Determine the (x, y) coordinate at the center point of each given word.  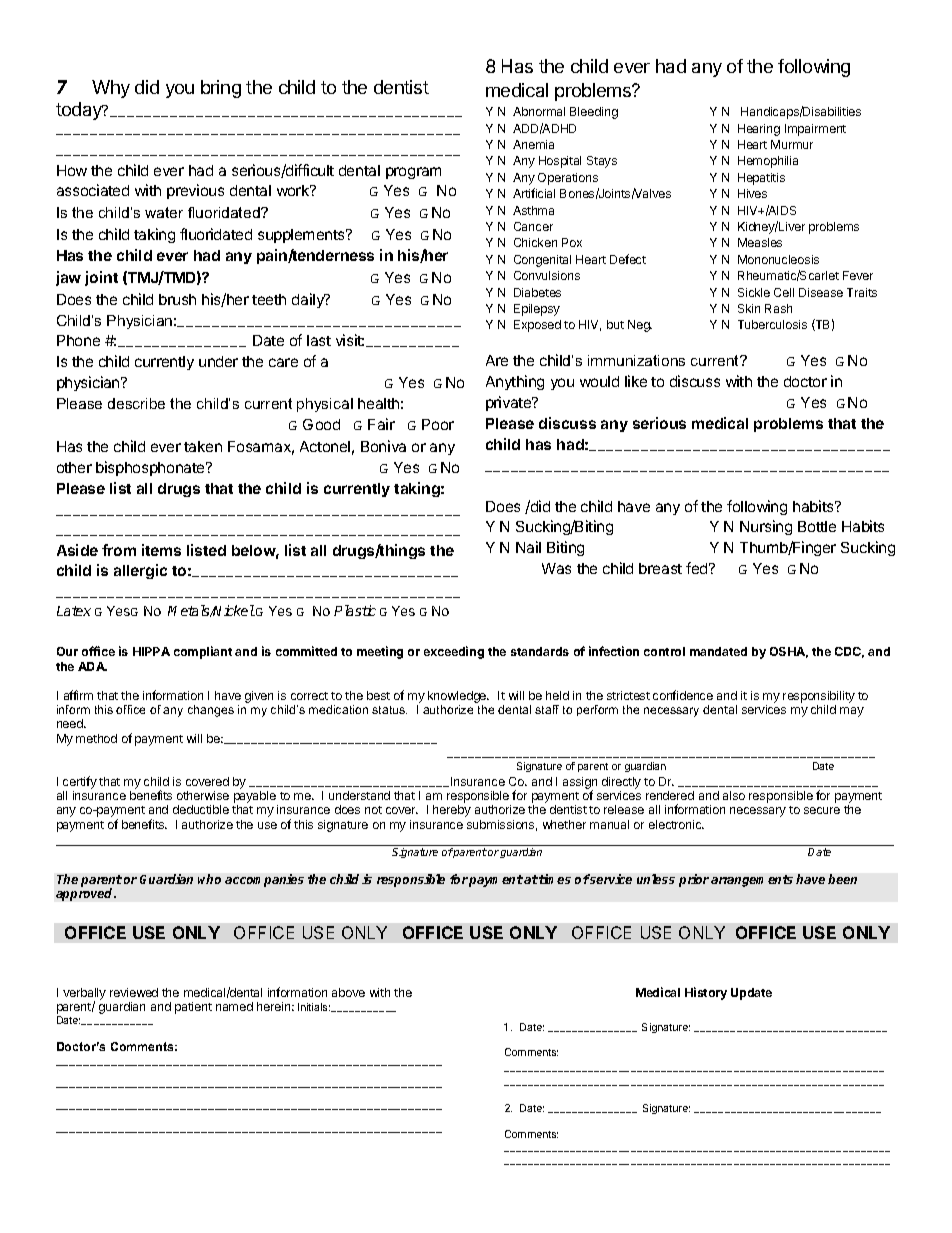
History (706, 993)
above (348, 992)
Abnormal (539, 111)
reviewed (134, 992)
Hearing (759, 130)
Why (111, 89)
